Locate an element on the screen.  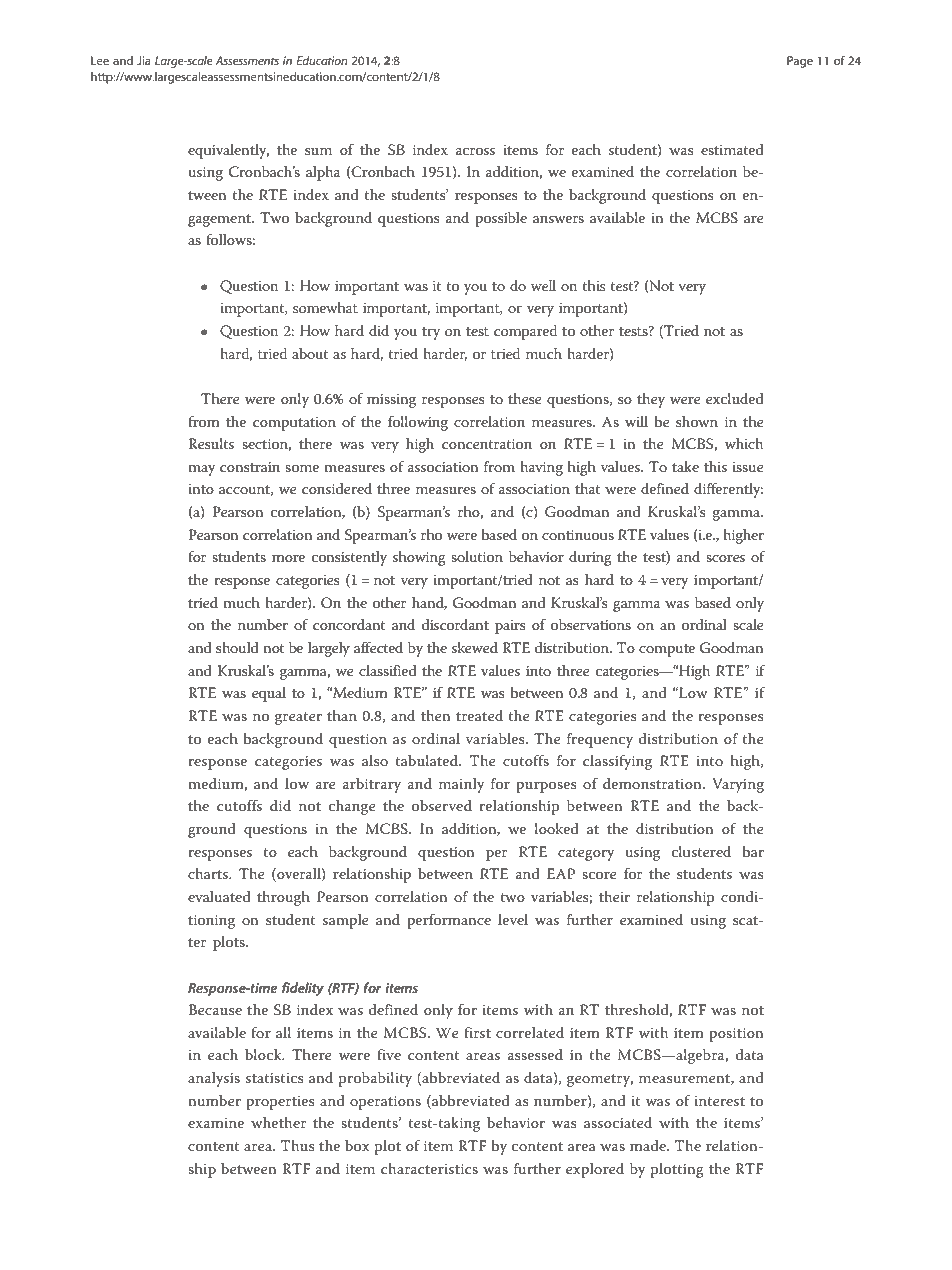
compute is located at coordinates (667, 650).
